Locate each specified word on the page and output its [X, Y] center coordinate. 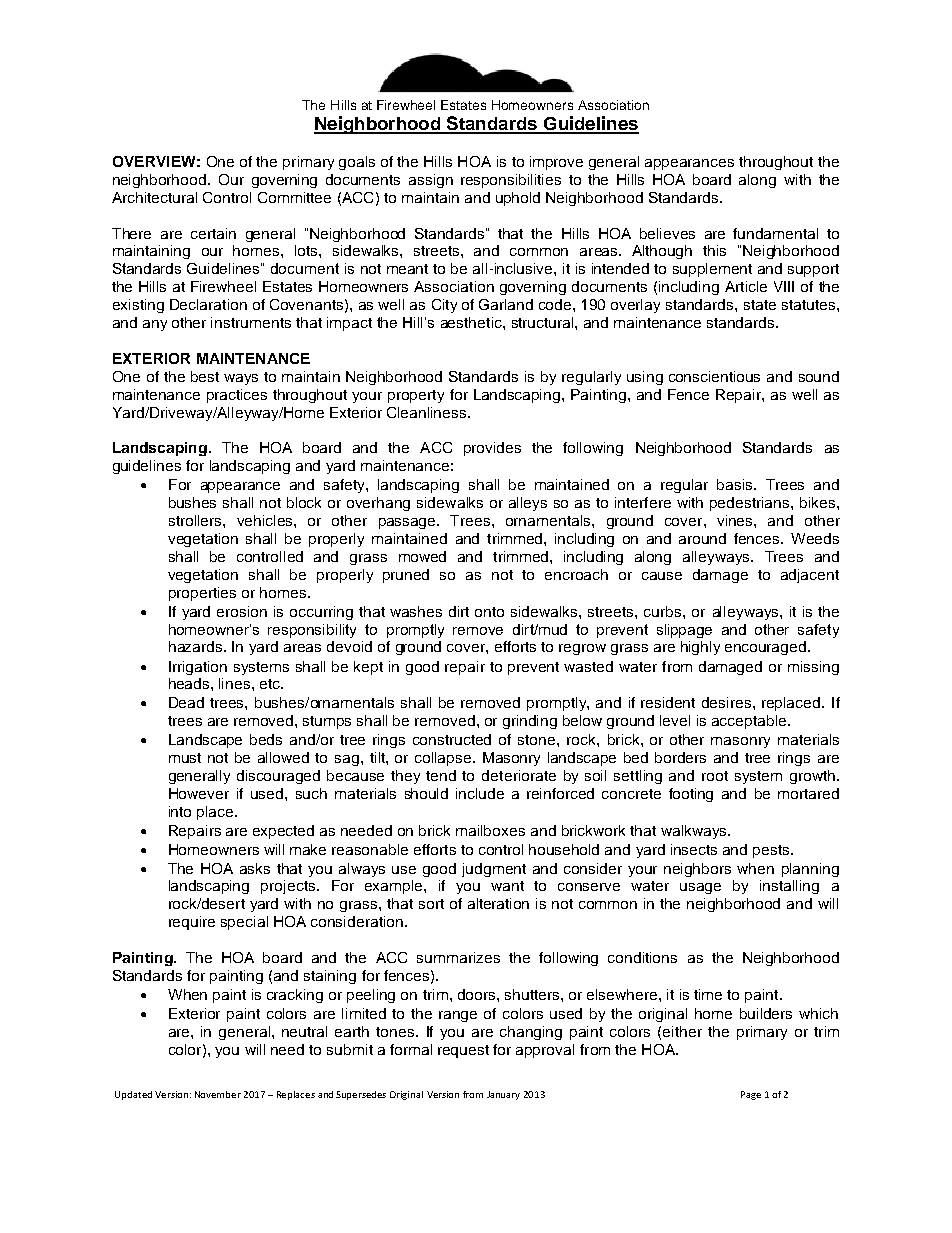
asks [255, 868]
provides [492, 449]
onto [489, 612]
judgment [494, 870]
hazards [197, 646]
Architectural [154, 197]
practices [237, 396]
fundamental [775, 233]
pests [772, 851]
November [218, 1094]
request [463, 1051]
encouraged [767, 648]
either [682, 1031]
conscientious [714, 376]
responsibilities [511, 181]
